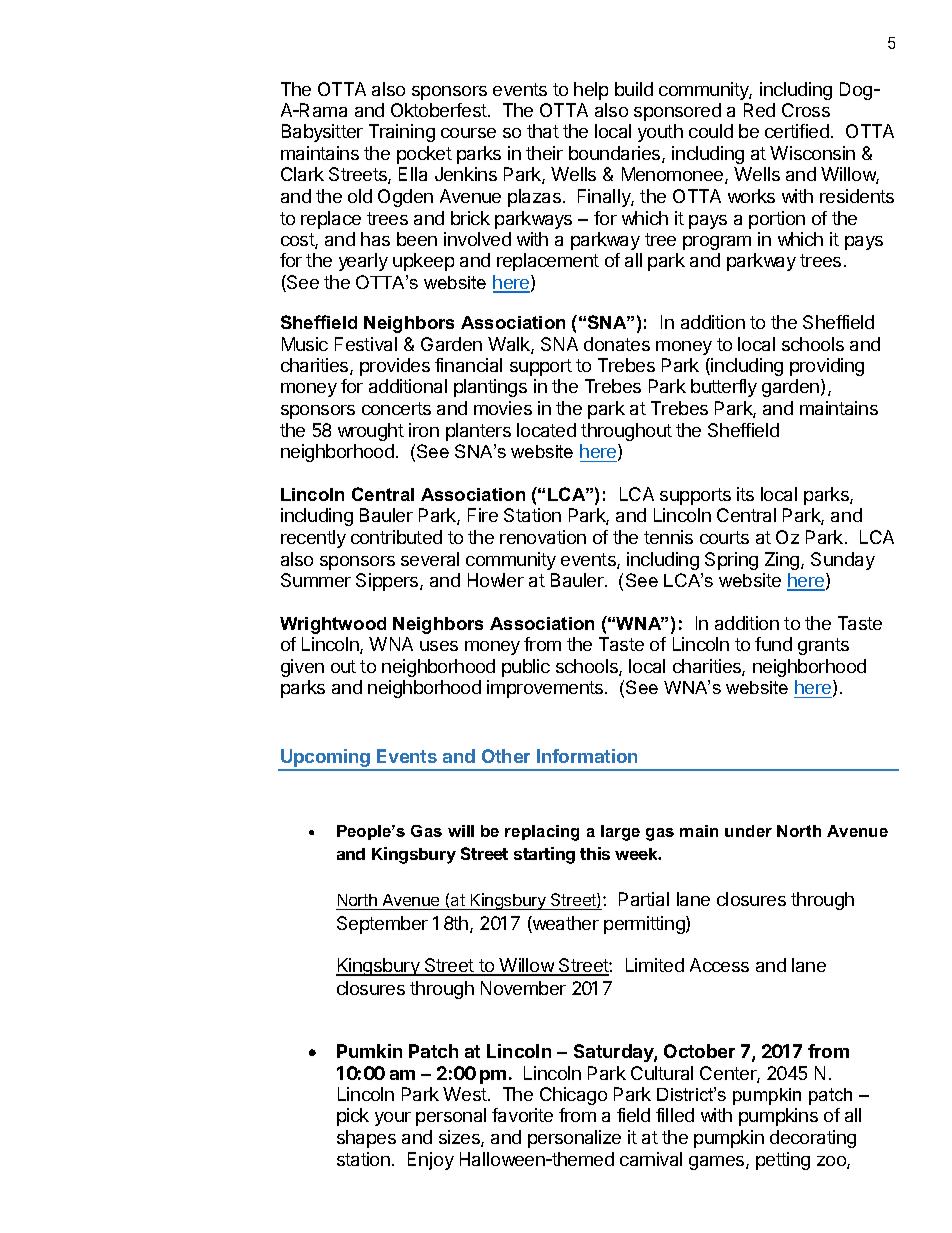 This document has width=952, height=1233. I want to click on Training, so click(402, 133).
